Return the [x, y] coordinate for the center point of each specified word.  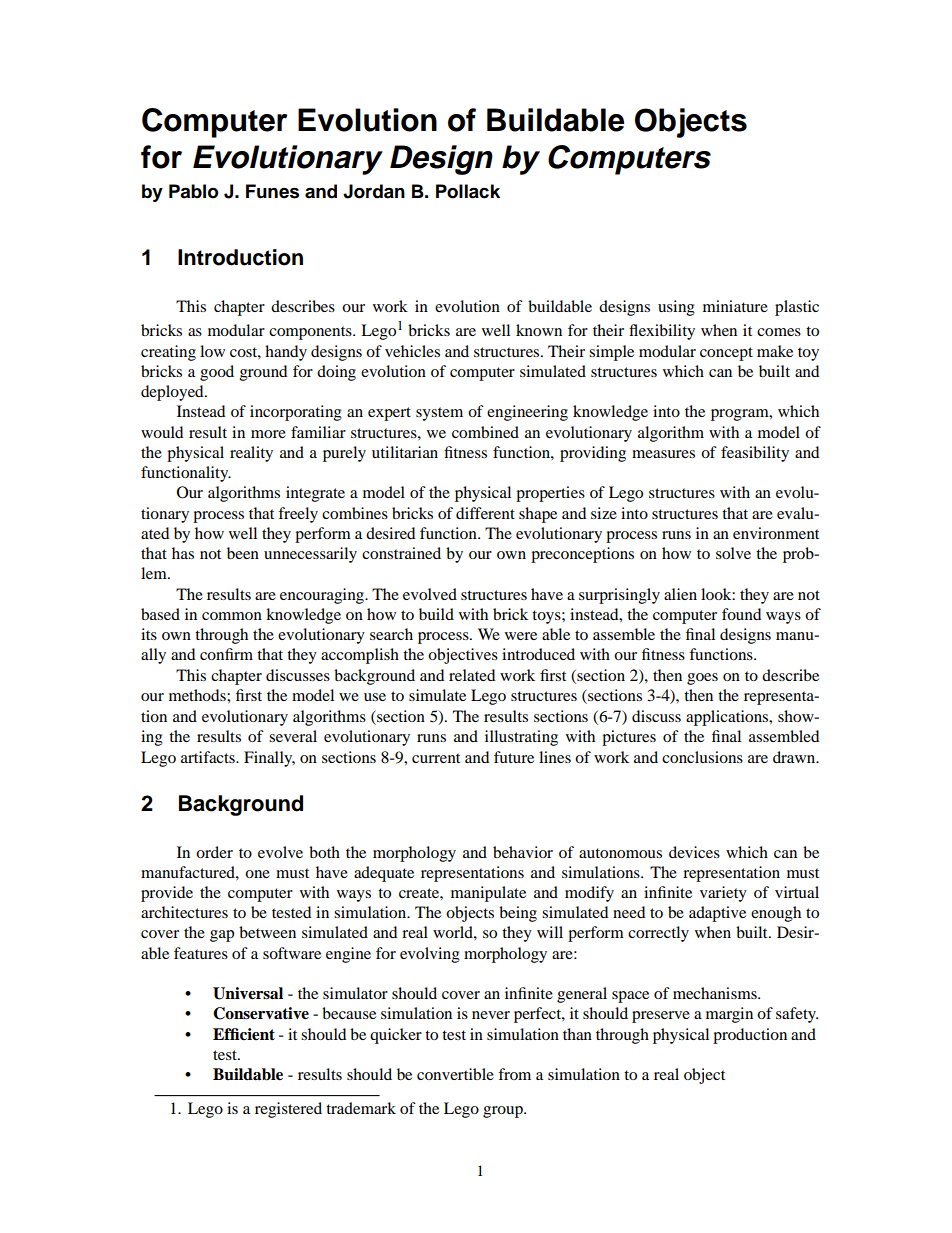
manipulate [488, 894]
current [436, 758]
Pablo [194, 191]
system [439, 414]
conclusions [702, 757]
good [217, 373]
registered [288, 1110]
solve [733, 553]
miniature [735, 306]
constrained [401, 553]
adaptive [717, 914]
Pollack [468, 191]
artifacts [209, 757]
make [775, 351]
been [243, 553]
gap [222, 936]
